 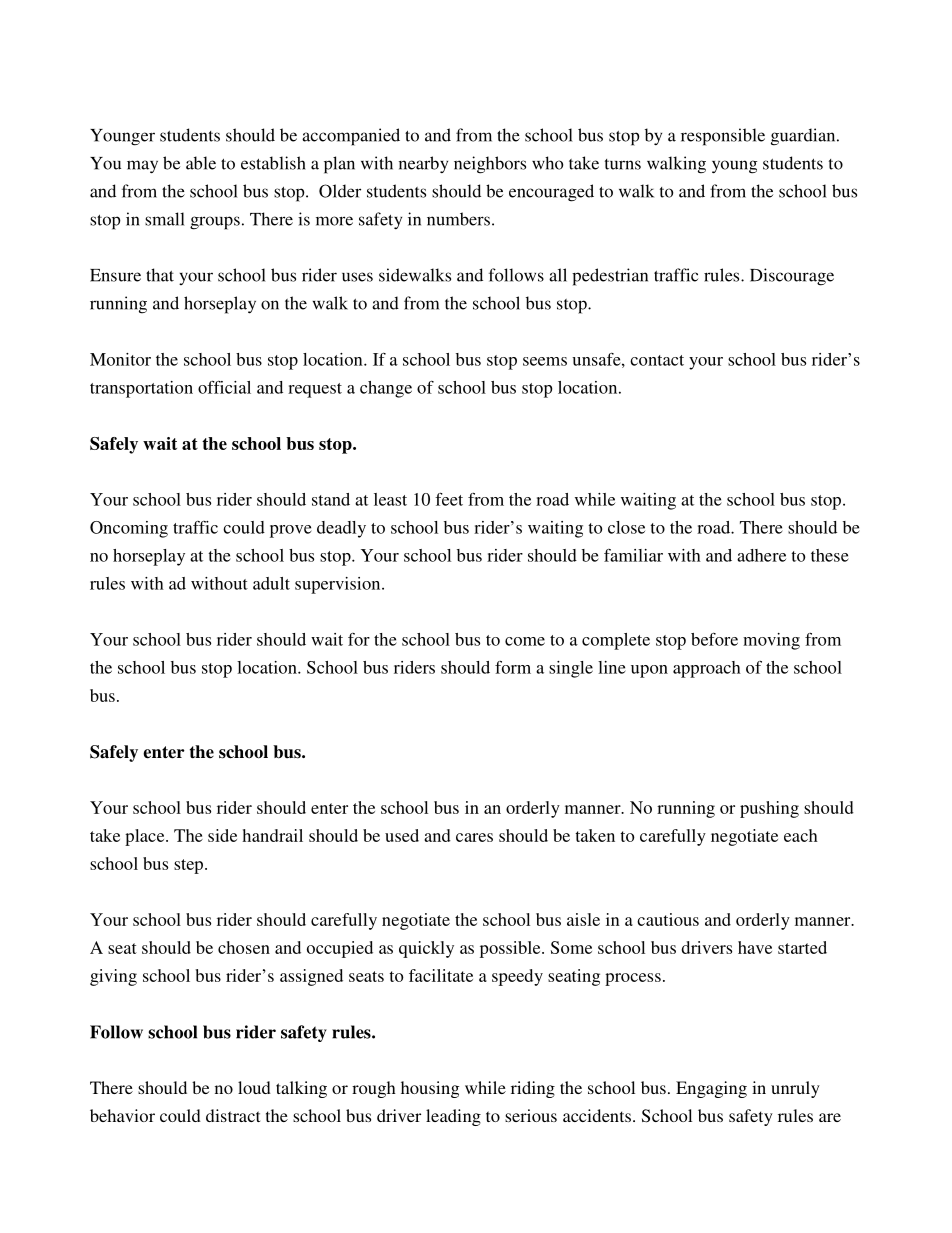 I want to click on approach, so click(x=707, y=669).
